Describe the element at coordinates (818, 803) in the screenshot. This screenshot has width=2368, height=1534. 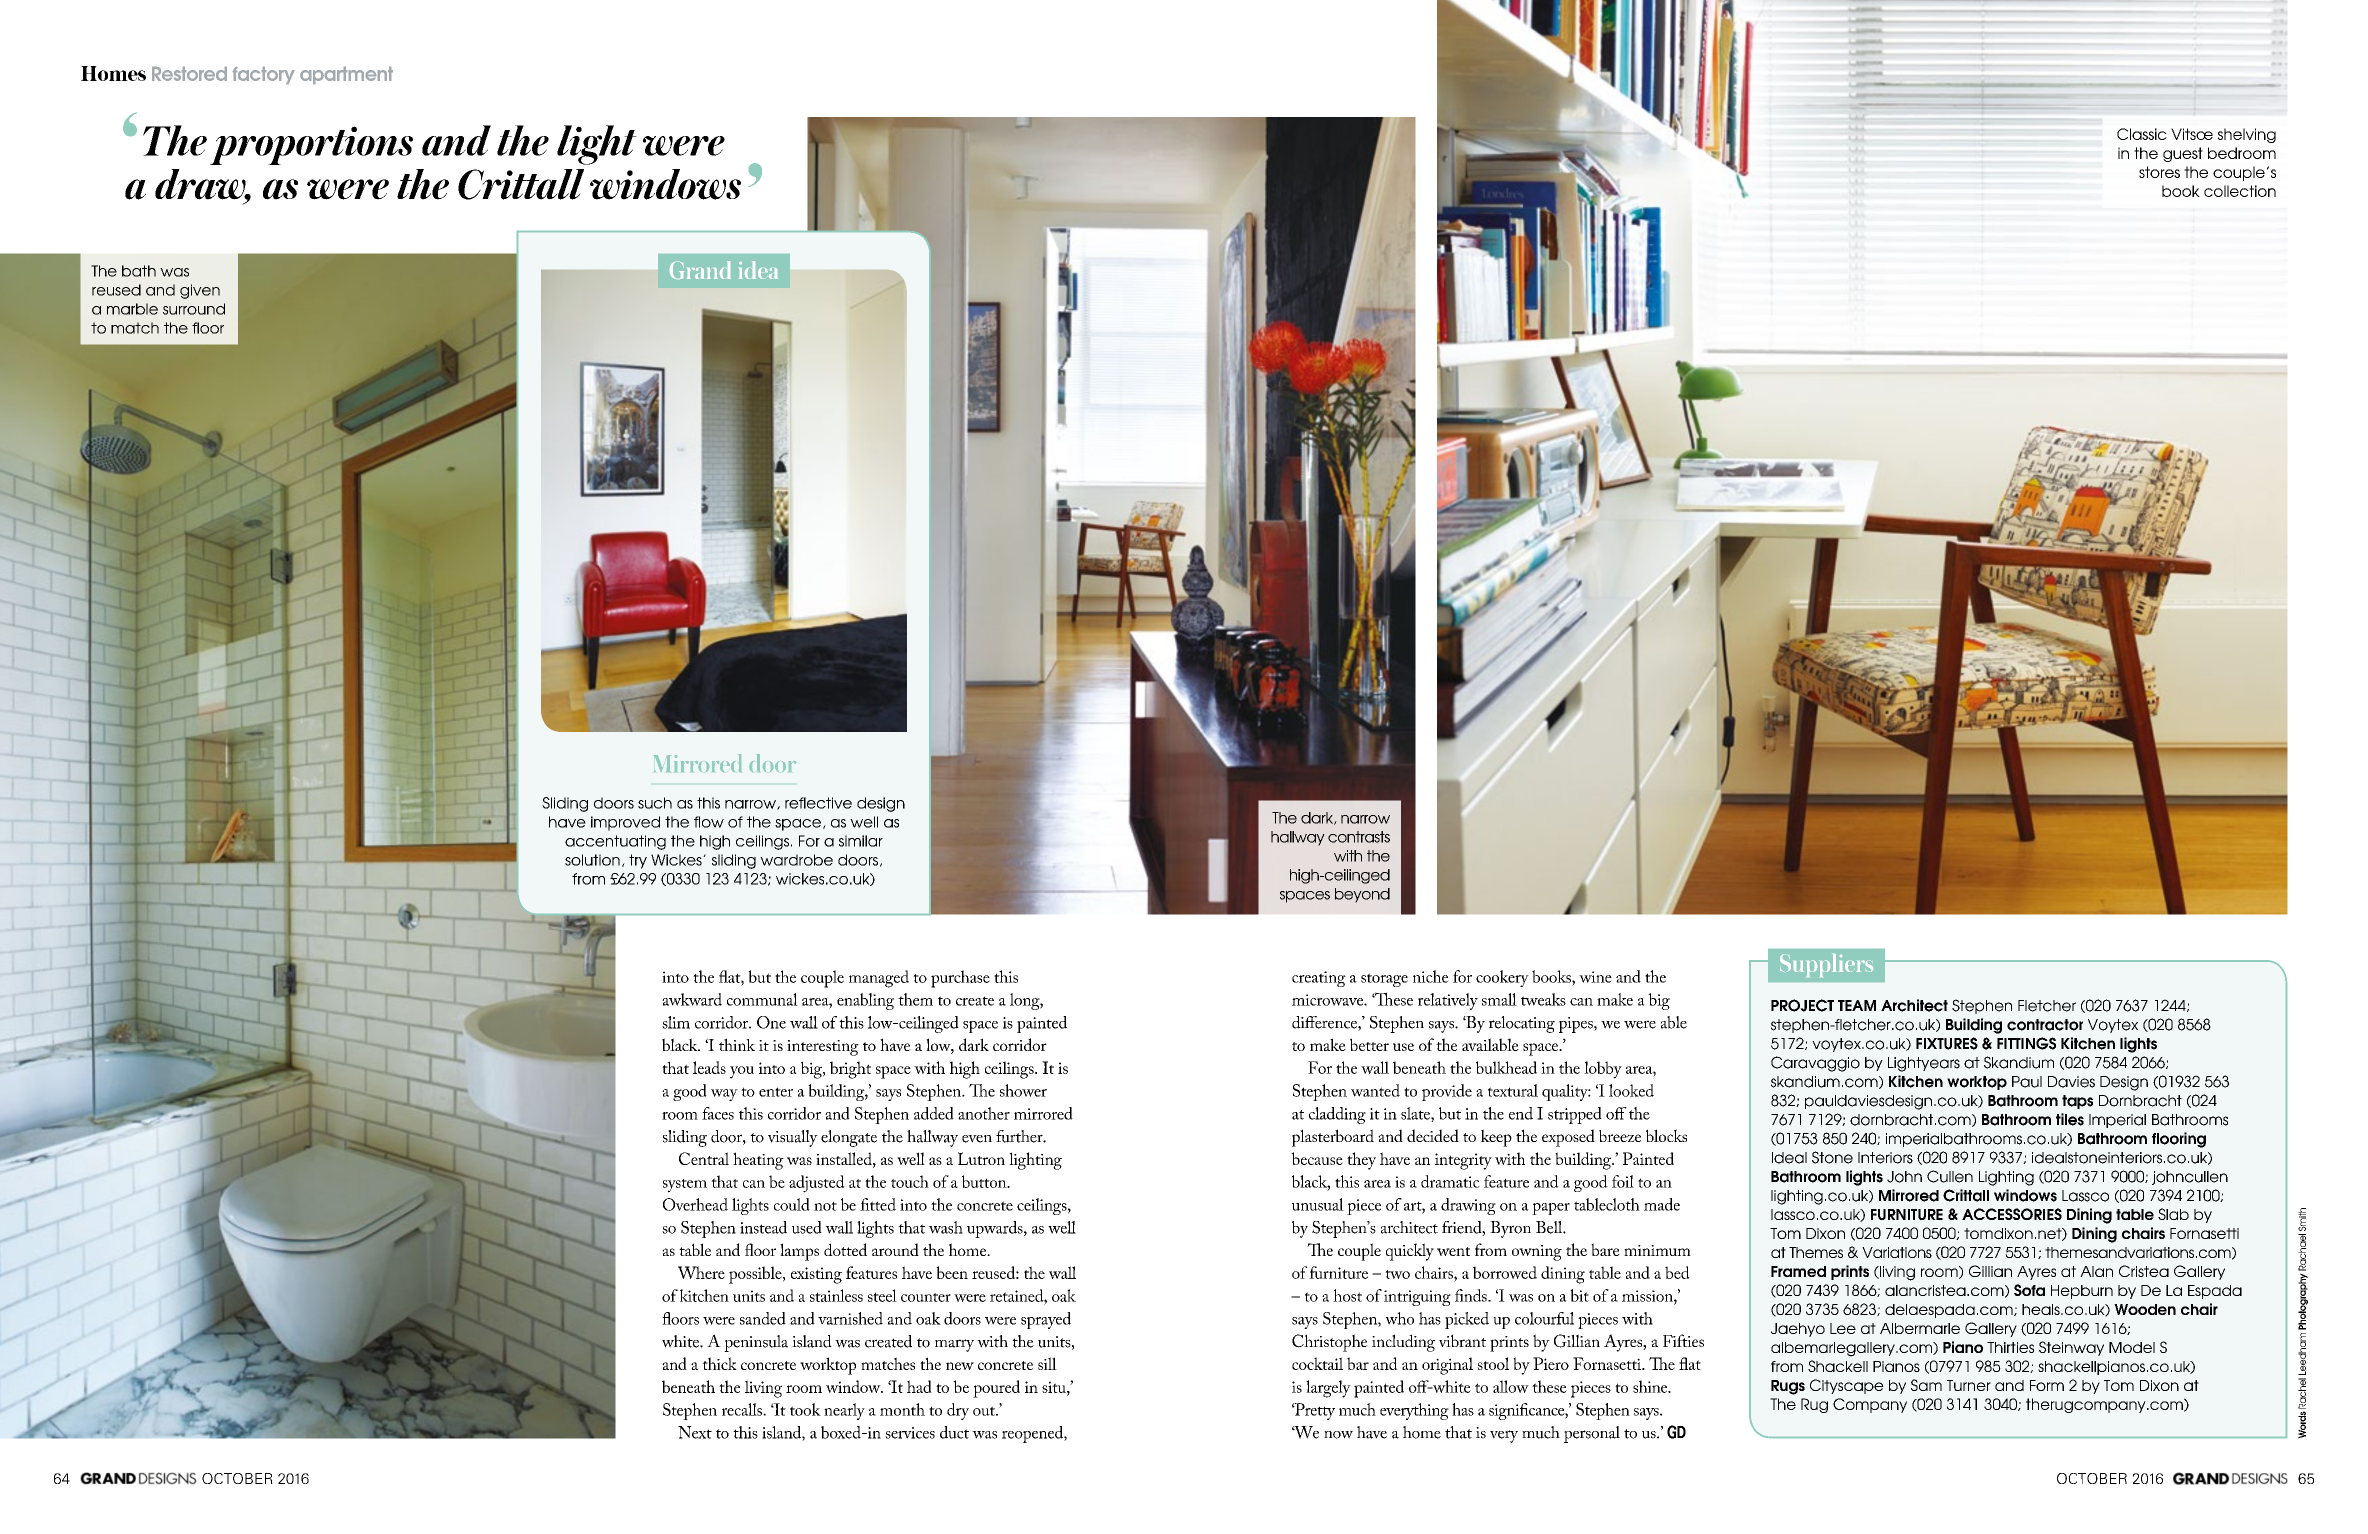
I see `reflective` at that location.
